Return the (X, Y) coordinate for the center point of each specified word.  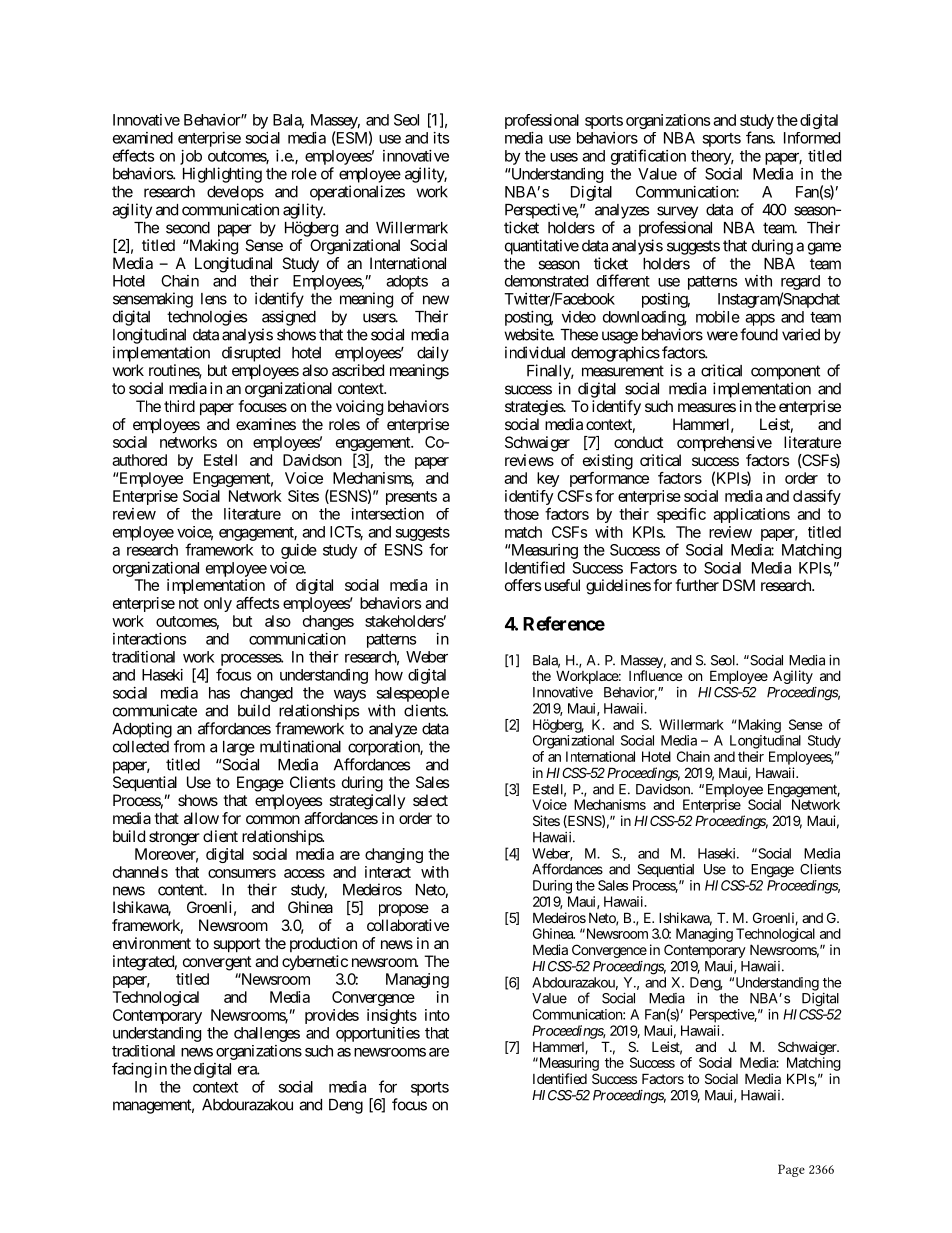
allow (201, 818)
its (441, 138)
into (437, 1015)
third (179, 406)
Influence (655, 675)
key (548, 479)
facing (132, 1070)
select (430, 800)
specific (681, 515)
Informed (812, 138)
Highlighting (222, 175)
